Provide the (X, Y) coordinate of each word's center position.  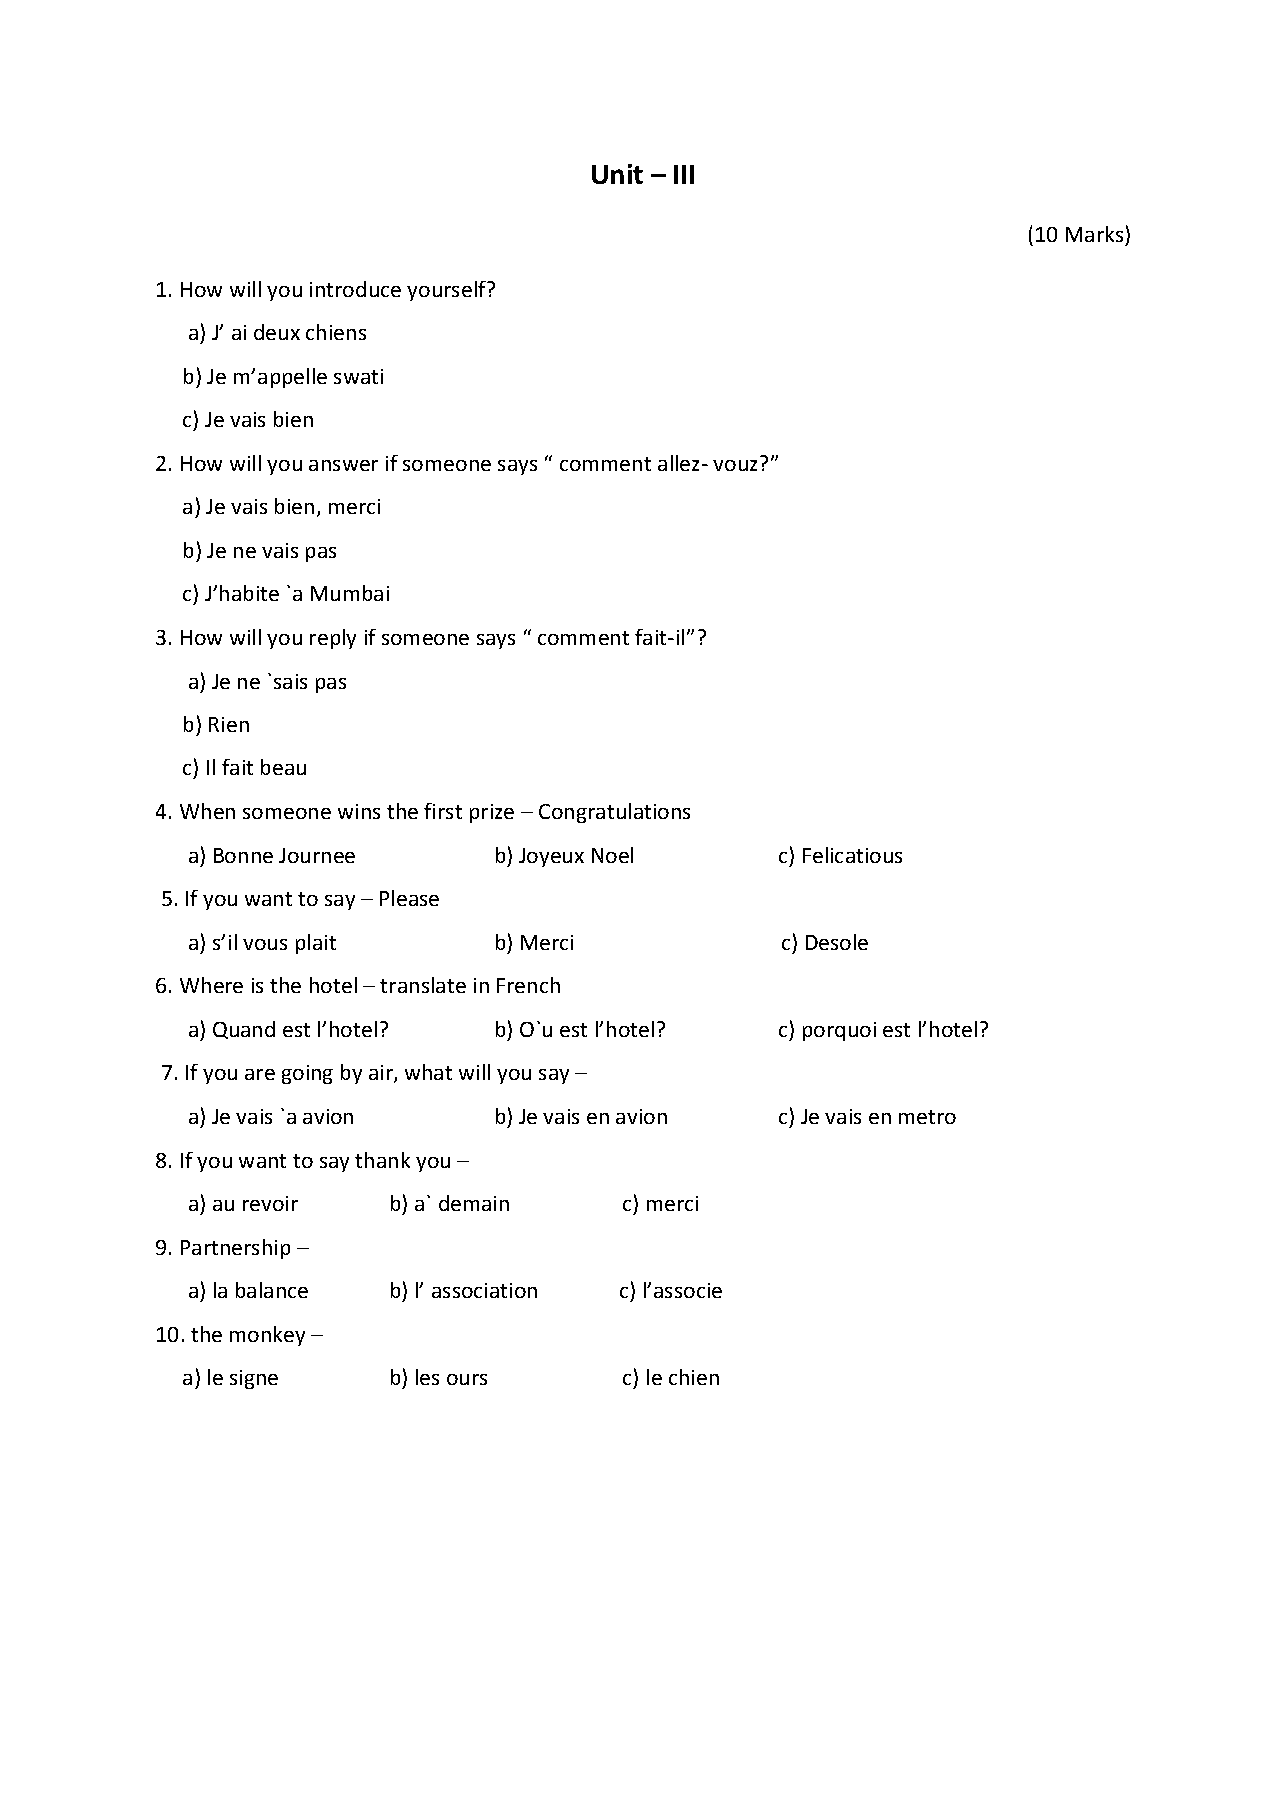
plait (316, 944)
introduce (355, 289)
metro (927, 1117)
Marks (1094, 234)
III (684, 174)
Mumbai (350, 593)
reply (333, 639)
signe (254, 1379)
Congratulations (614, 813)
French (528, 985)
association (484, 1290)
